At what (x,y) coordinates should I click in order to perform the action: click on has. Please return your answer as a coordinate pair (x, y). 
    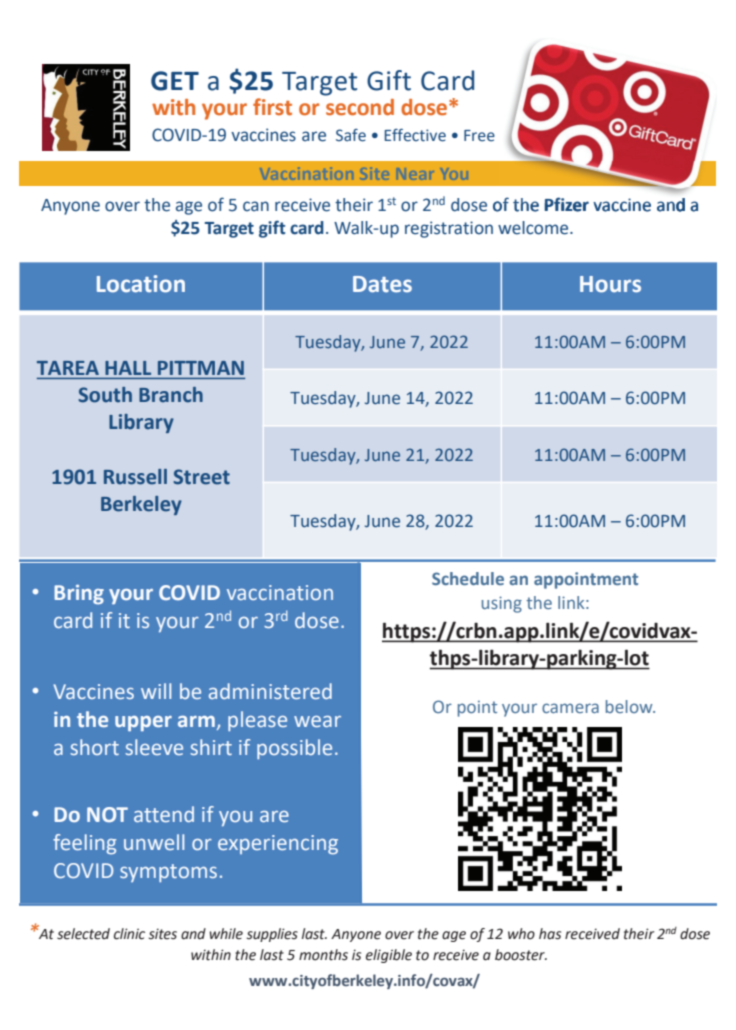
    Looking at the image, I should click on (550, 934).
